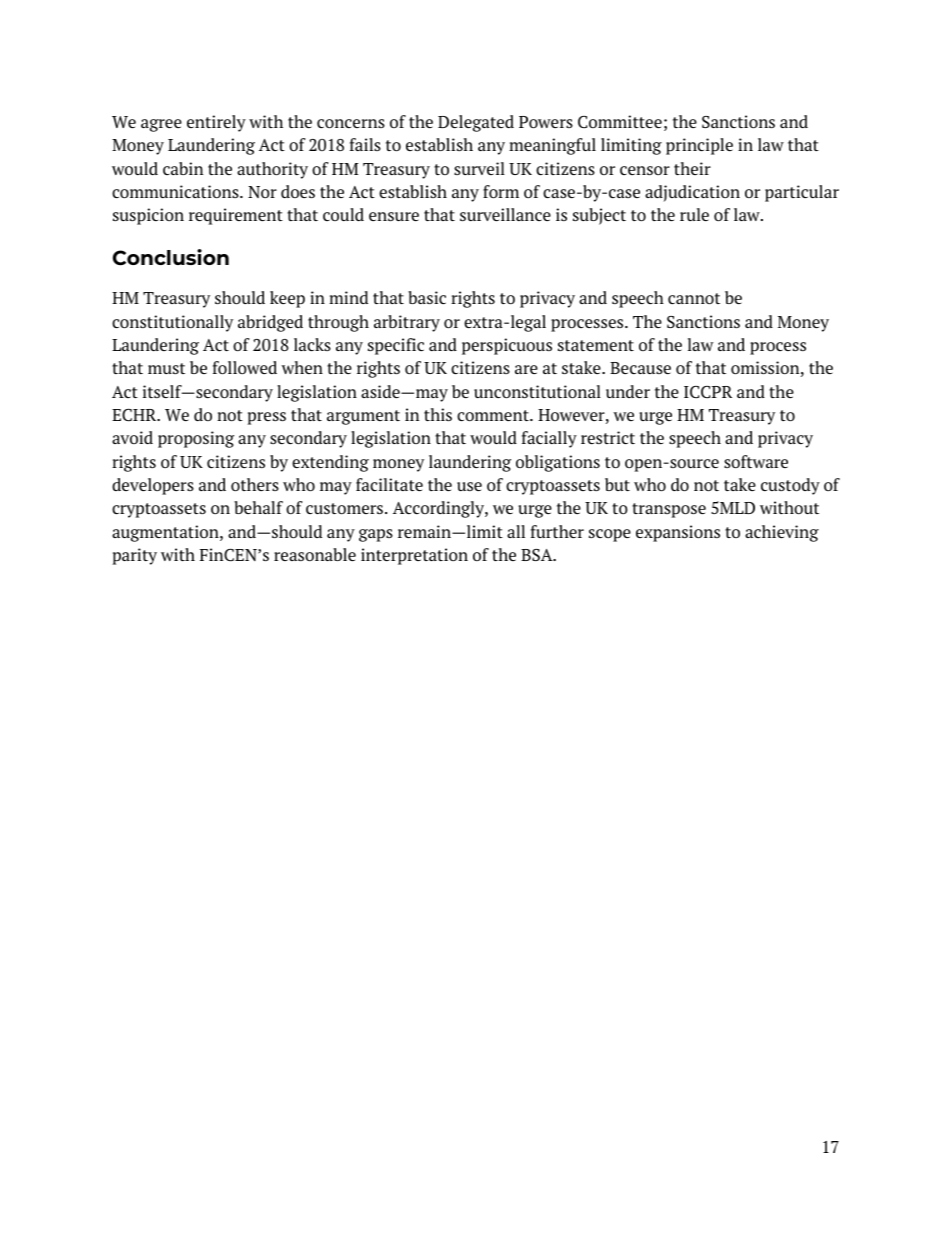 The height and width of the screenshot is (1233, 952). Describe the element at coordinates (414, 556) in the screenshot. I see `interpretation` at that location.
